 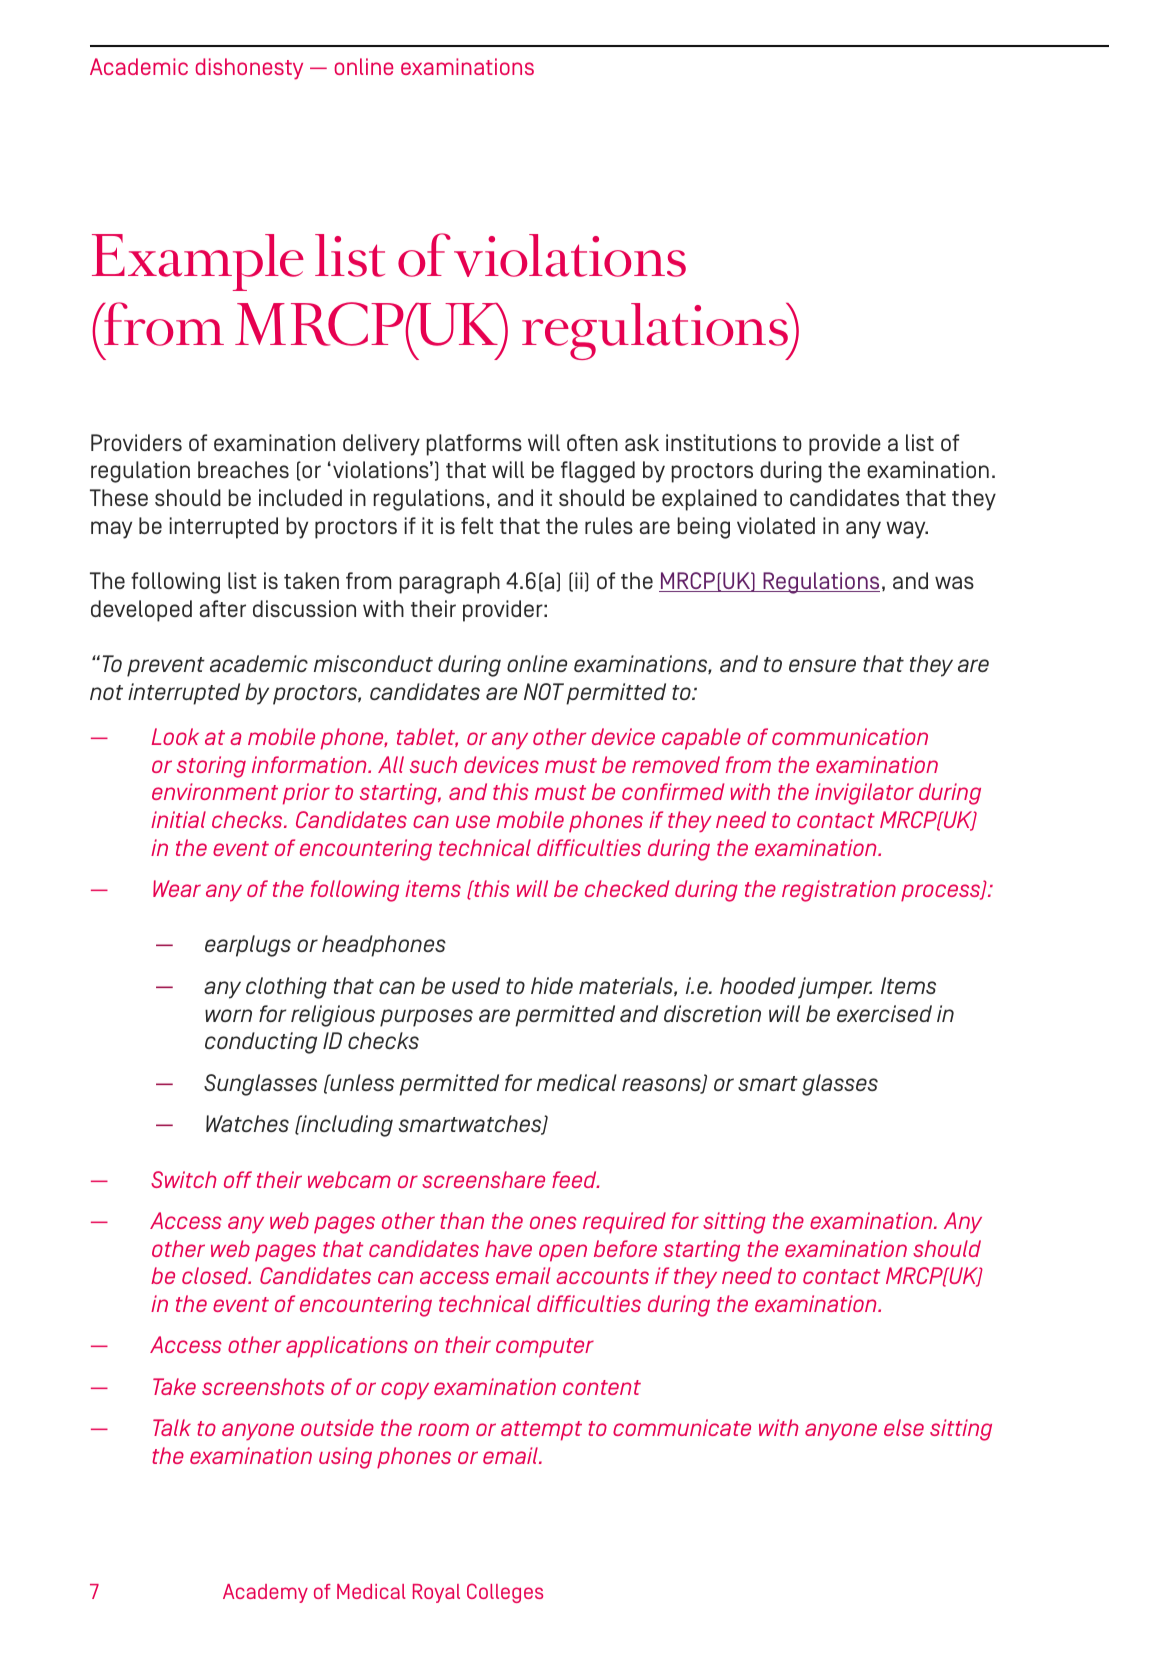 I want to click on Look, so click(x=175, y=736).
